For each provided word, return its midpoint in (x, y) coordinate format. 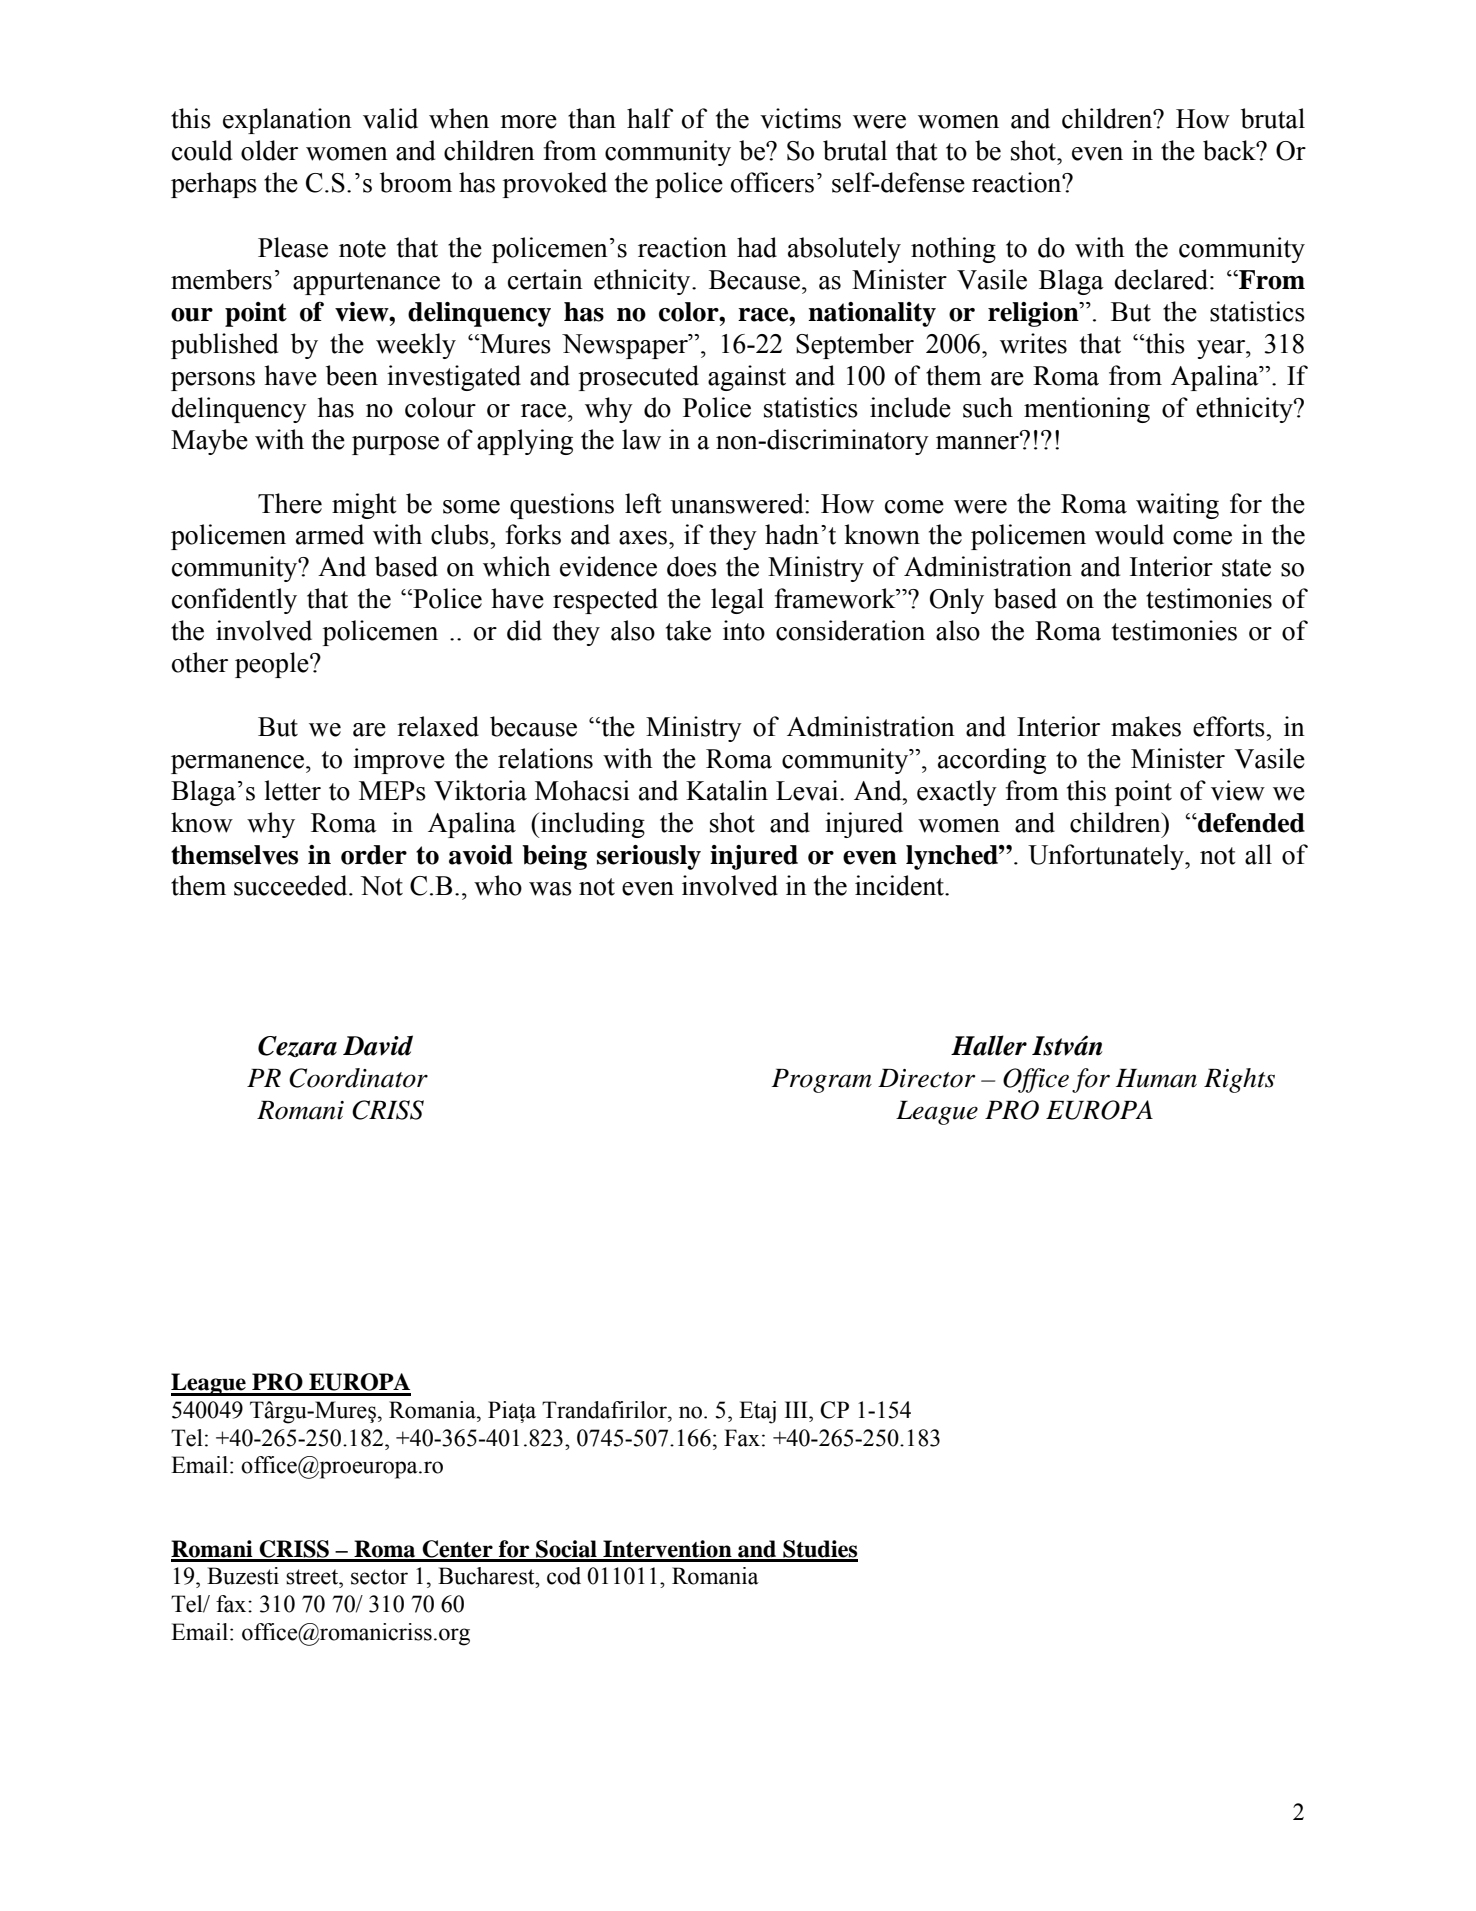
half (650, 118)
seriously (649, 857)
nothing (953, 250)
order (374, 855)
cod (564, 1576)
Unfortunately (1107, 857)
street (313, 1577)
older (269, 150)
